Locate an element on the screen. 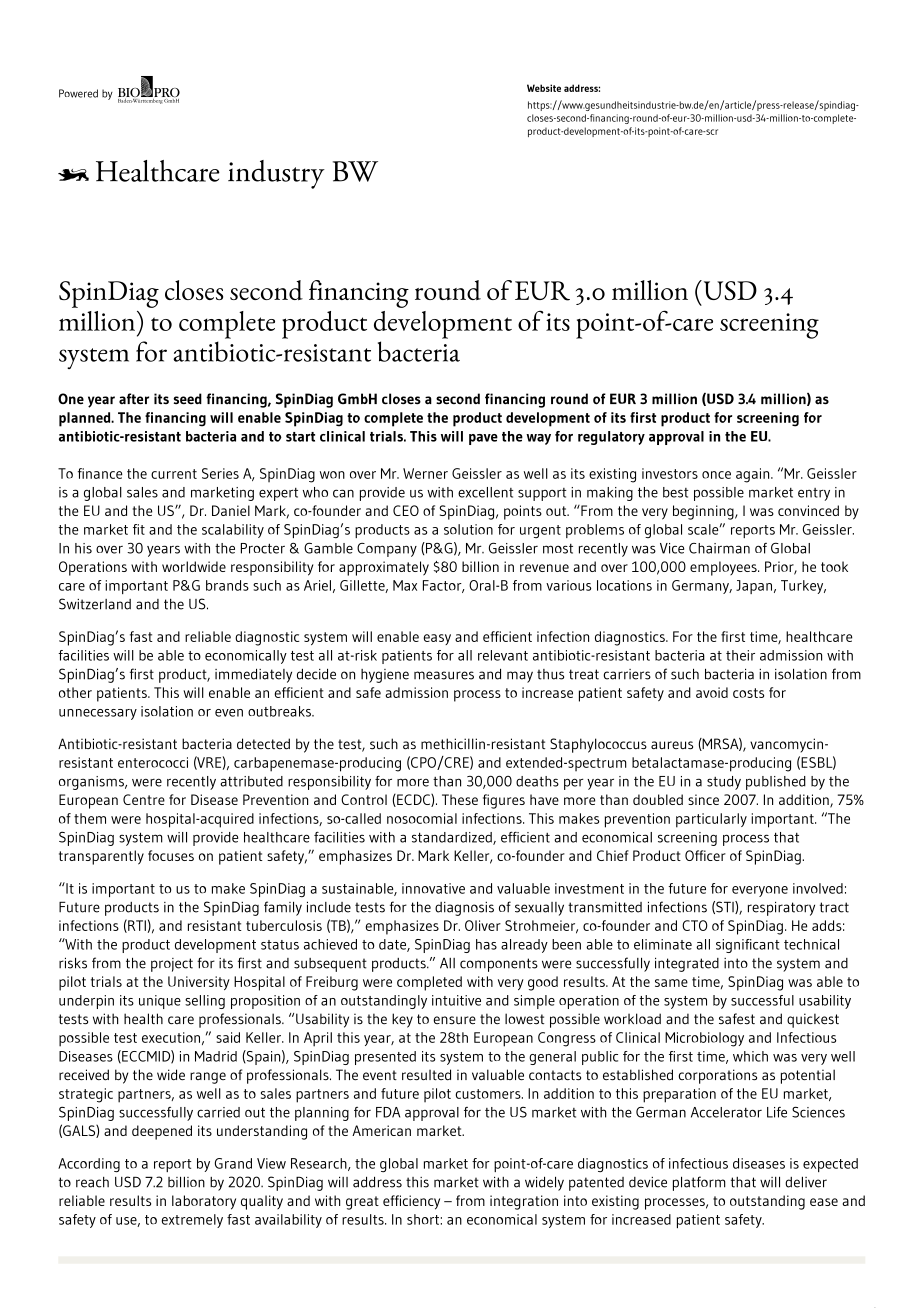 The width and height of the screenshot is (924, 1308). after is located at coordinates (134, 399).
